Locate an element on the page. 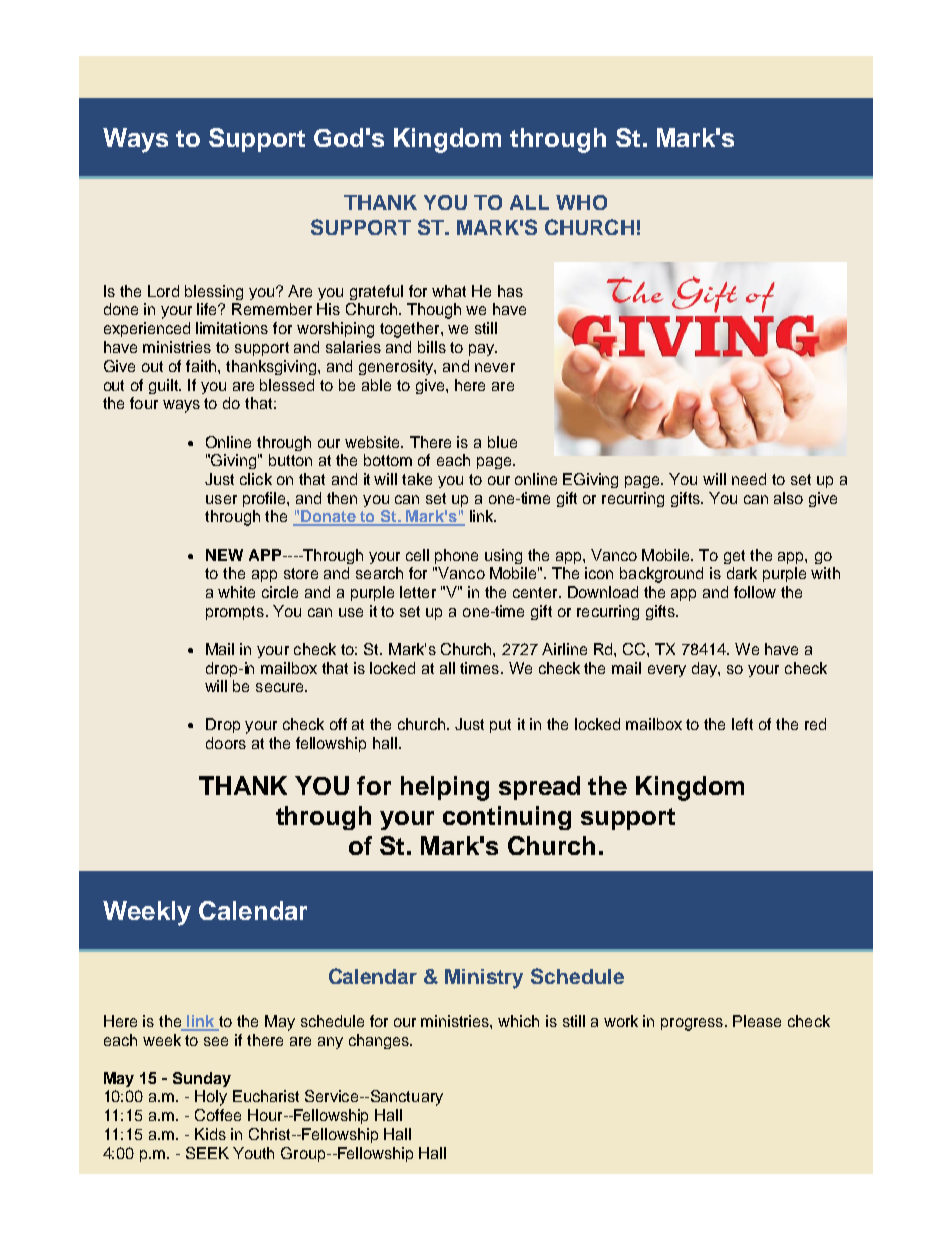 This document has height=1233, width=952. secure is located at coordinates (281, 687).
